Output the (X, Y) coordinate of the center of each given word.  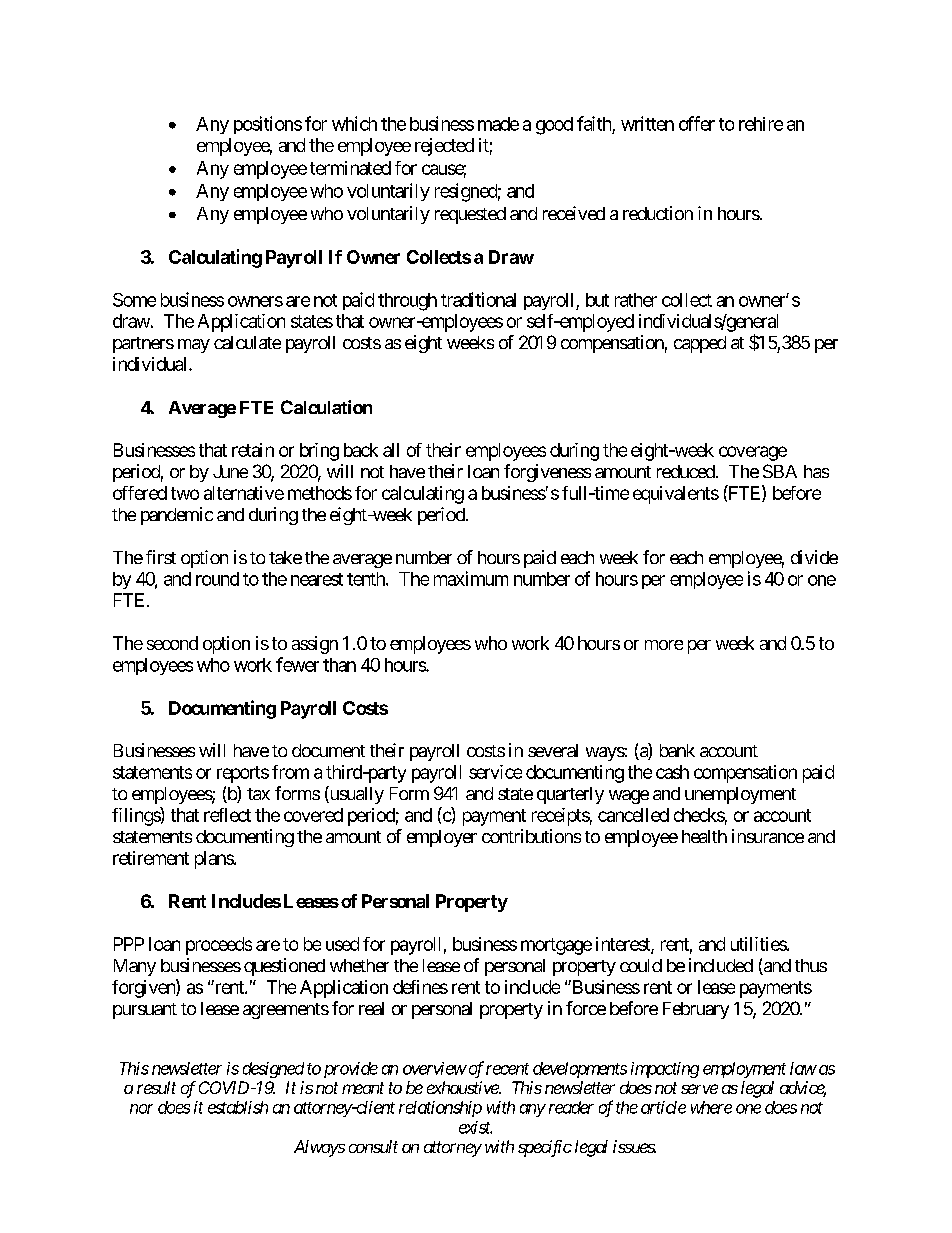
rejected (444, 147)
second (172, 643)
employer (442, 838)
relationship (440, 1109)
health (704, 836)
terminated (350, 168)
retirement (151, 858)
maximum (471, 578)
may (194, 346)
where (711, 1107)
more (664, 645)
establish (238, 1107)
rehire (761, 124)
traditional (478, 299)
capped (700, 344)
